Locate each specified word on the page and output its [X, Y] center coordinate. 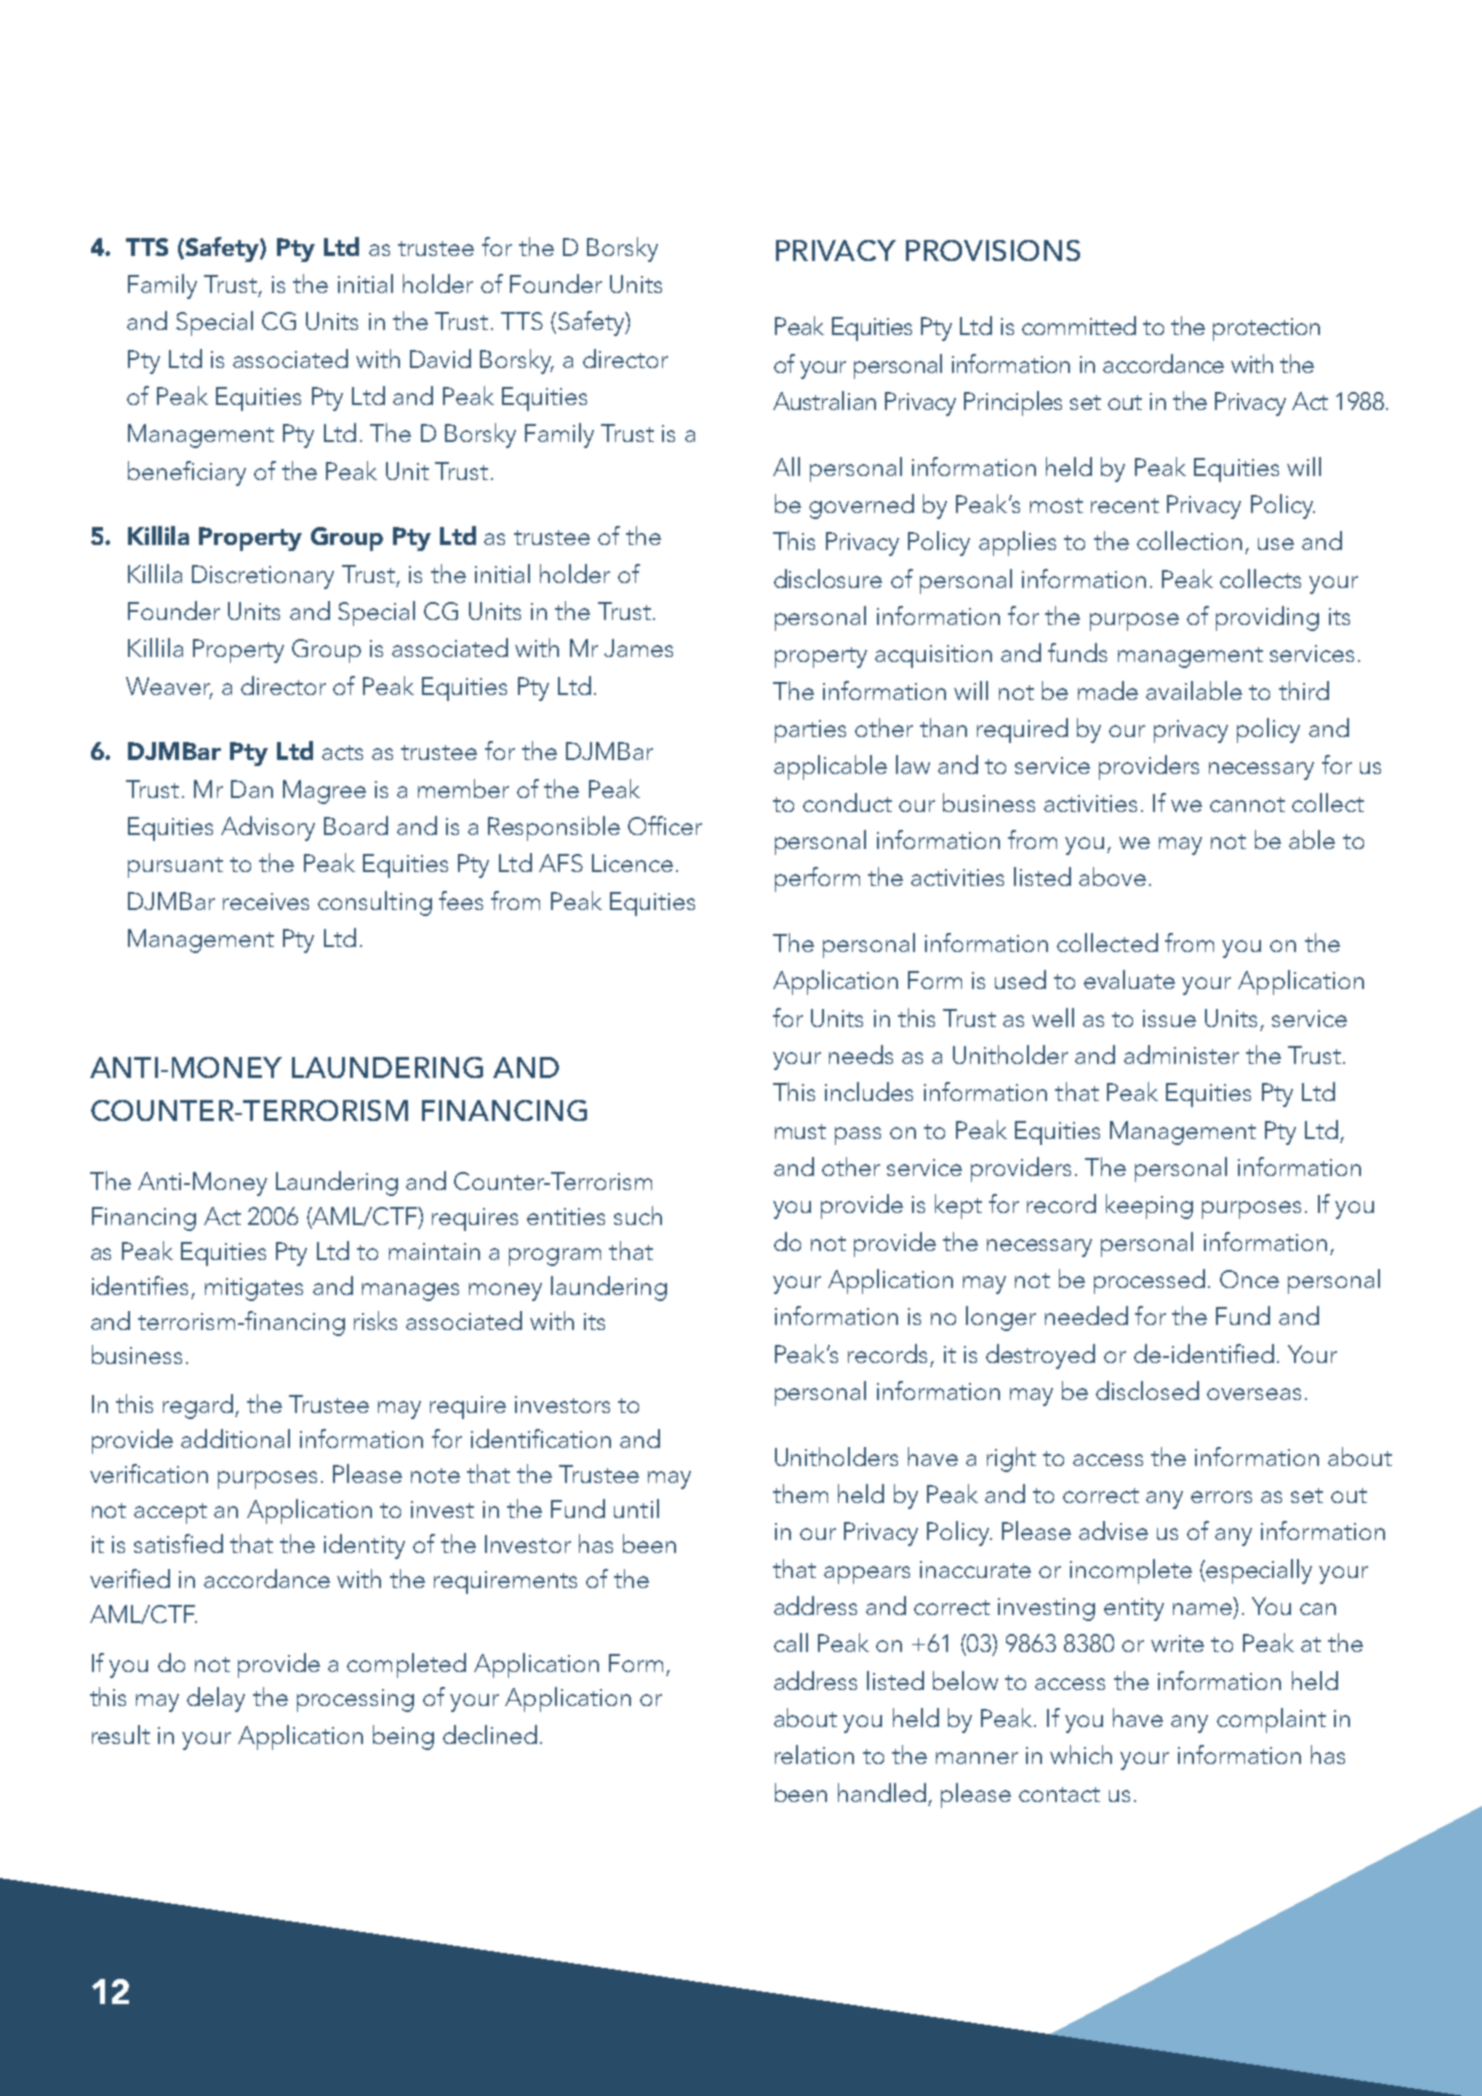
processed [1149, 1281]
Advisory [268, 828]
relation [814, 1754]
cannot [1247, 804]
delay [216, 1699]
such [638, 1215]
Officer [665, 825]
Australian [824, 400]
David [440, 358]
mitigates [254, 1289]
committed [1079, 325]
